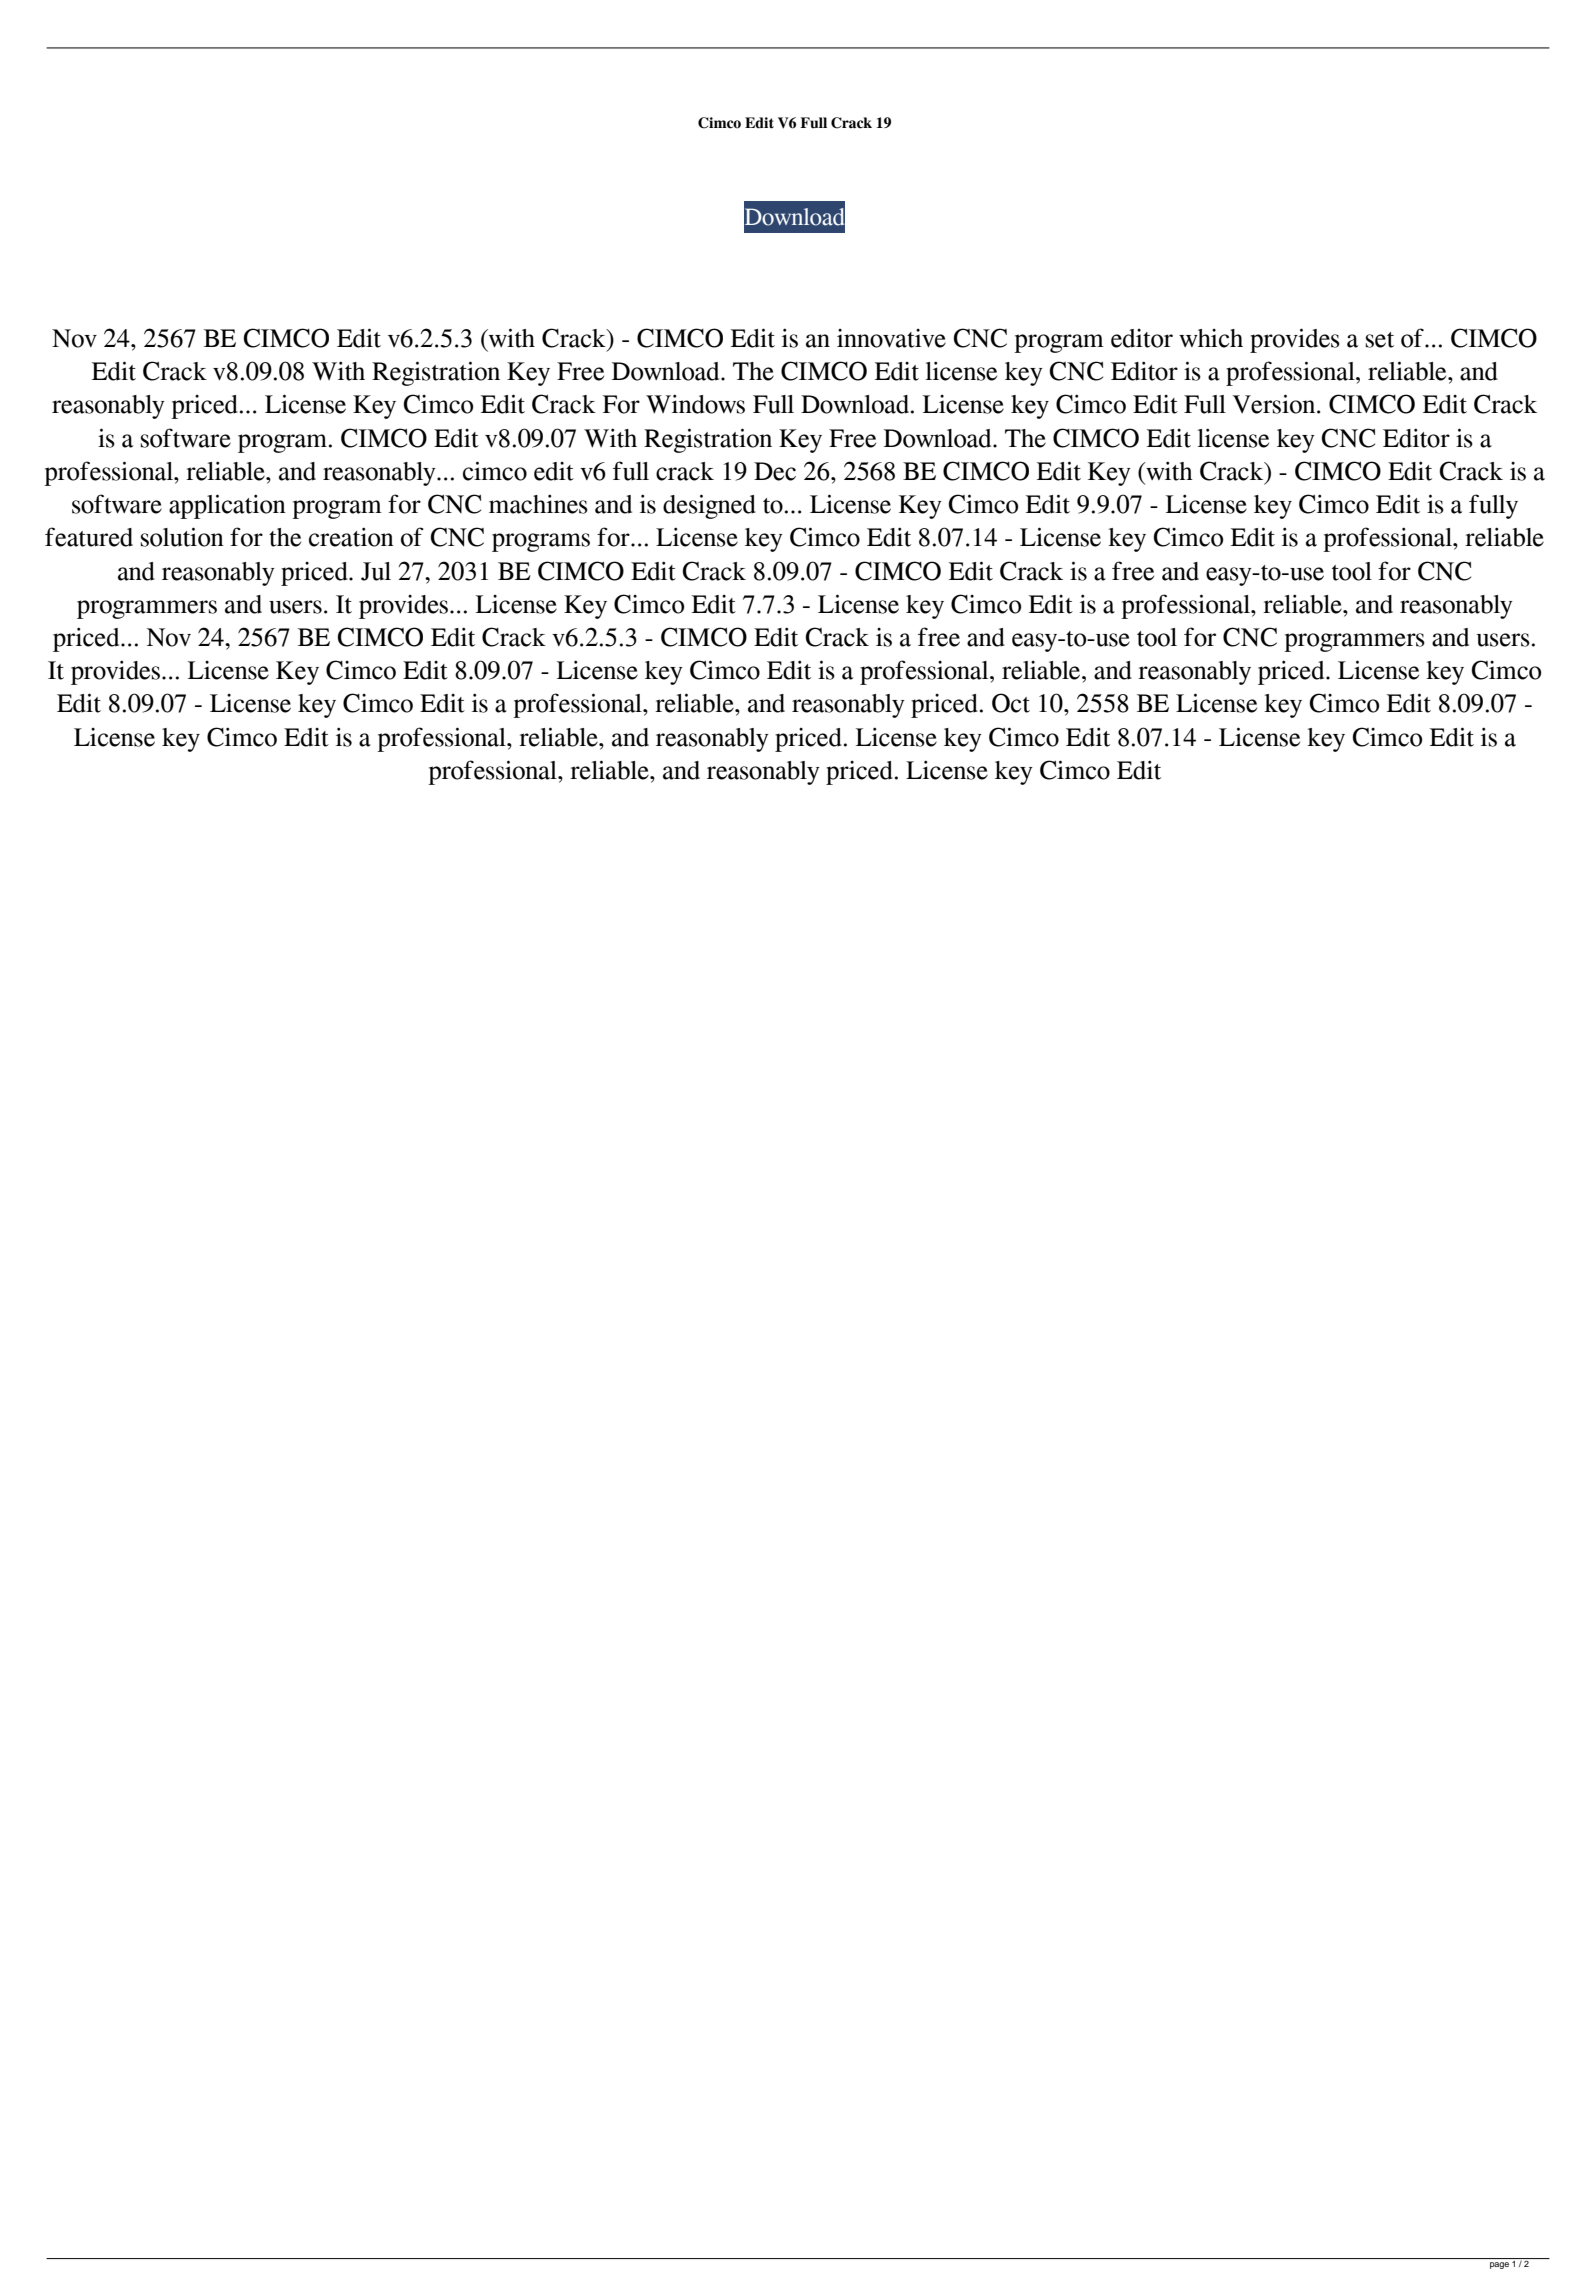 Image resolution: width=1596 pixels, height=2290 pixels. Describe the element at coordinates (1275, 404) in the document. I see `Version` at that location.
